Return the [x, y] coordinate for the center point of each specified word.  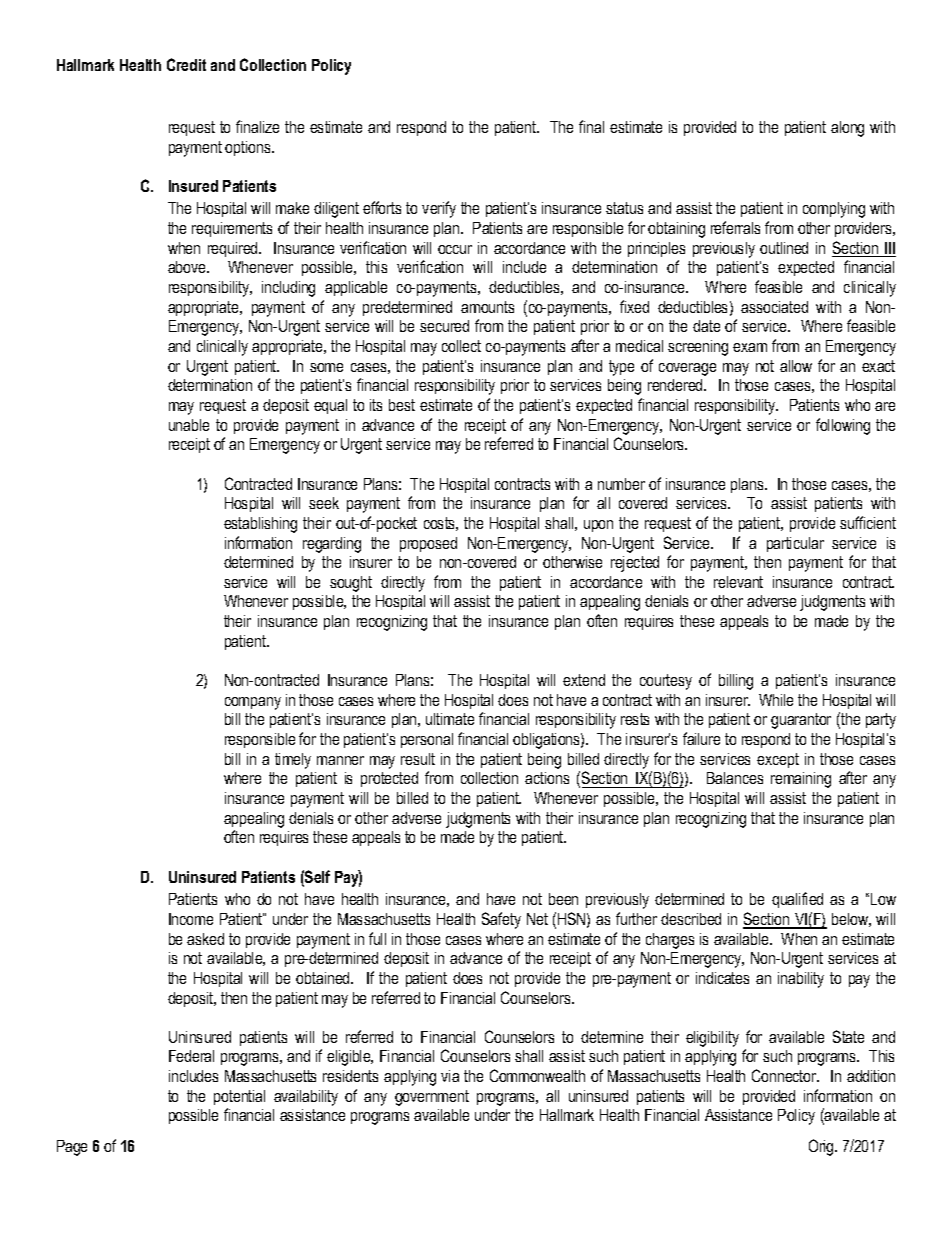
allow [796, 366]
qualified [797, 900]
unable [189, 425]
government [432, 1098]
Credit [186, 64]
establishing [260, 525]
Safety [501, 920]
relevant [738, 582]
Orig [822, 1147]
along [847, 129]
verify [439, 209]
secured [444, 326]
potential [239, 1097]
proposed [428, 544]
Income [191, 919]
